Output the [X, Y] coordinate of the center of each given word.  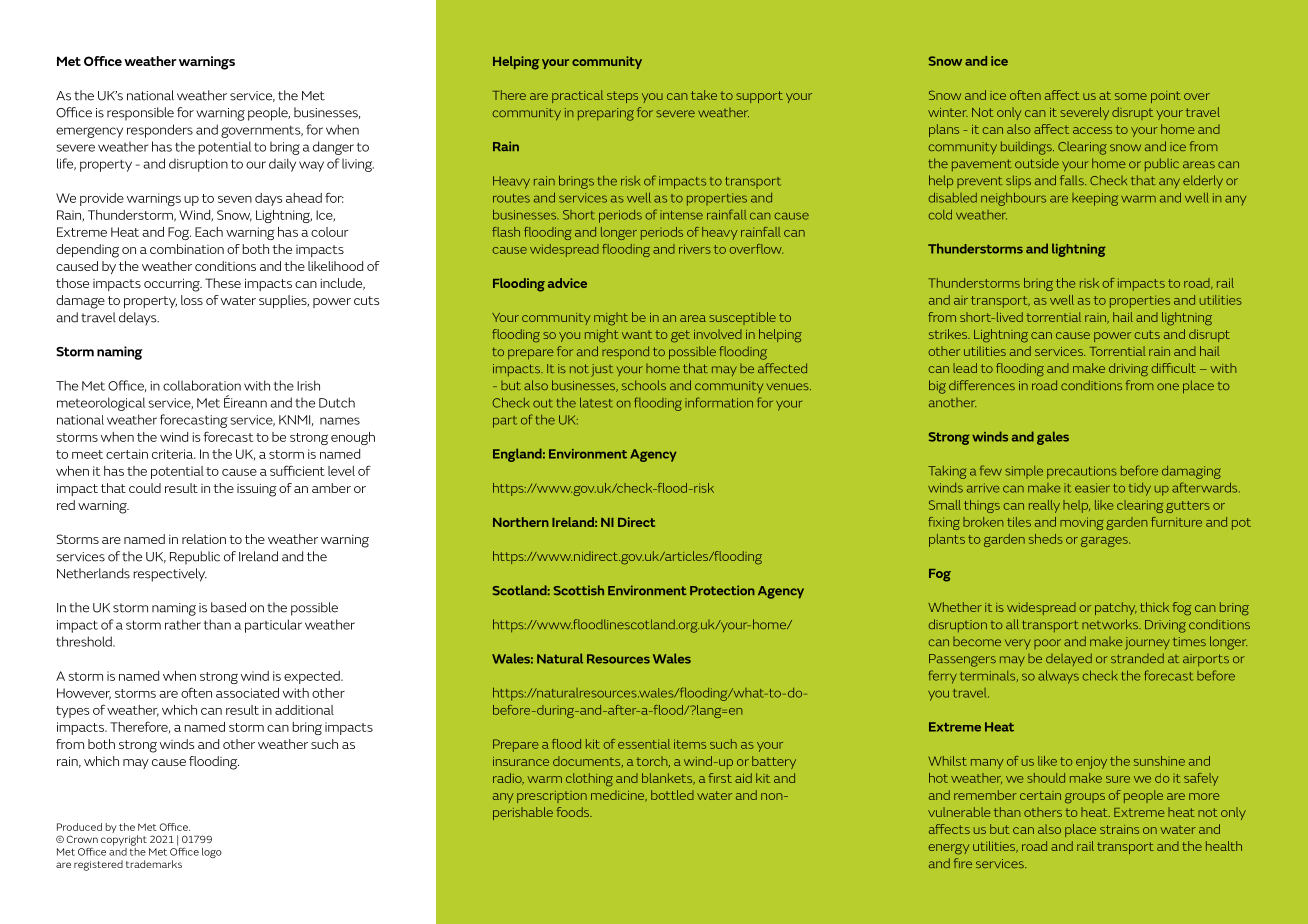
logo [212, 853]
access [1092, 130]
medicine [619, 796]
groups [1085, 798]
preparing [606, 114]
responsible [140, 114]
